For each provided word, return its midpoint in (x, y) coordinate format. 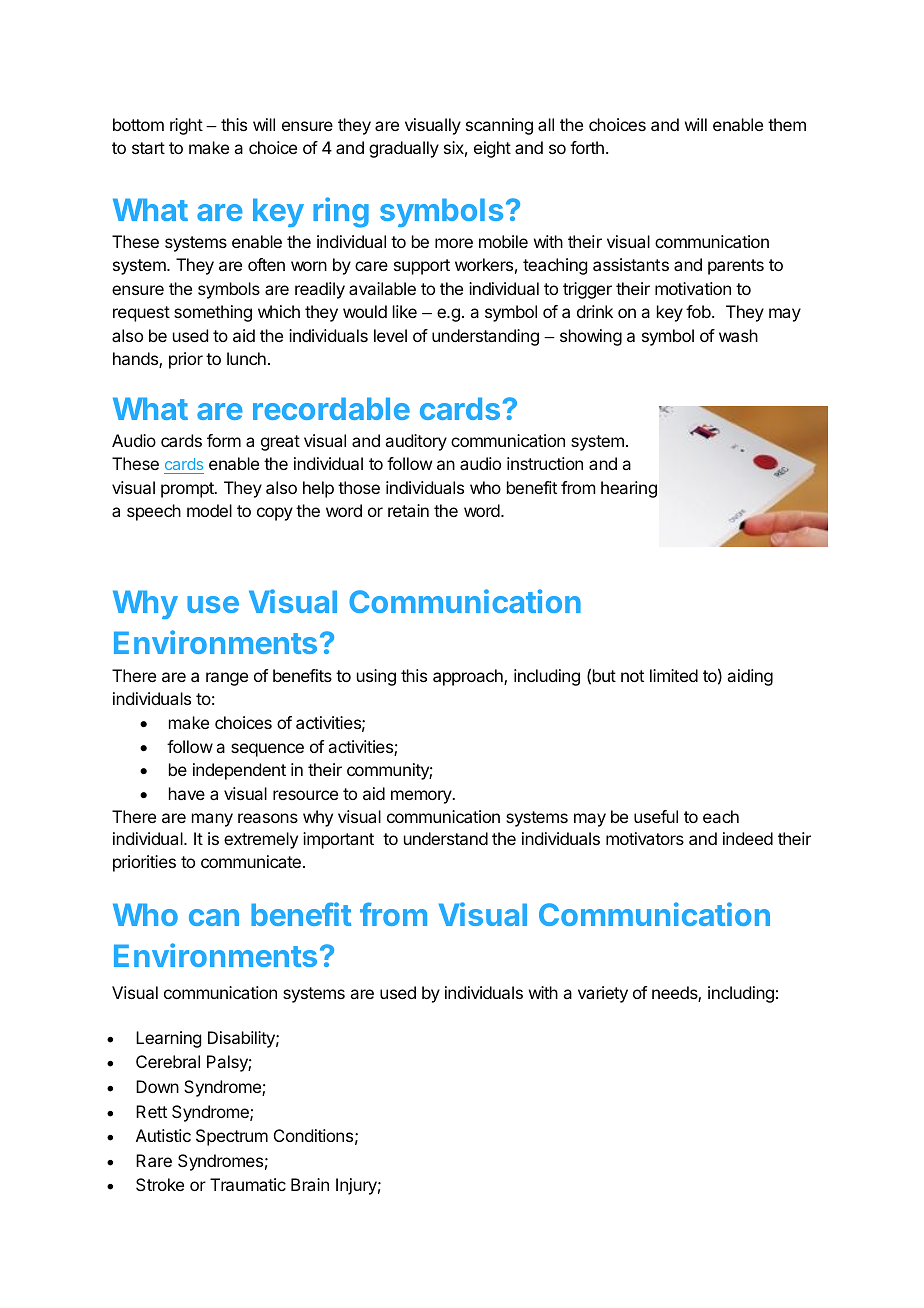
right (186, 126)
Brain (310, 1184)
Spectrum (232, 1137)
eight (492, 149)
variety (603, 994)
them (787, 124)
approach (469, 677)
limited (674, 675)
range (227, 679)
